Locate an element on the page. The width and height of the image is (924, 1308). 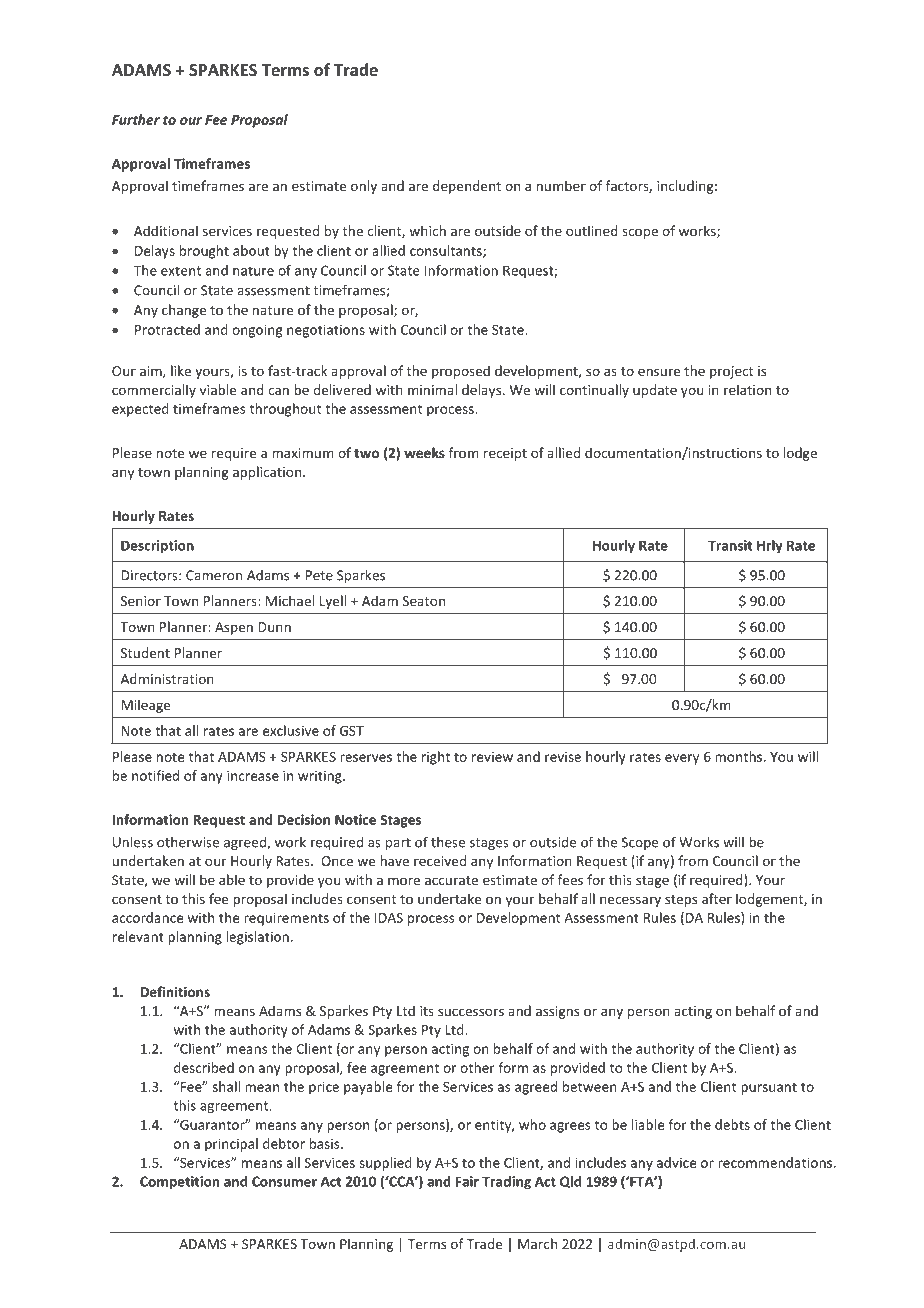
Aspen is located at coordinates (234, 628).
